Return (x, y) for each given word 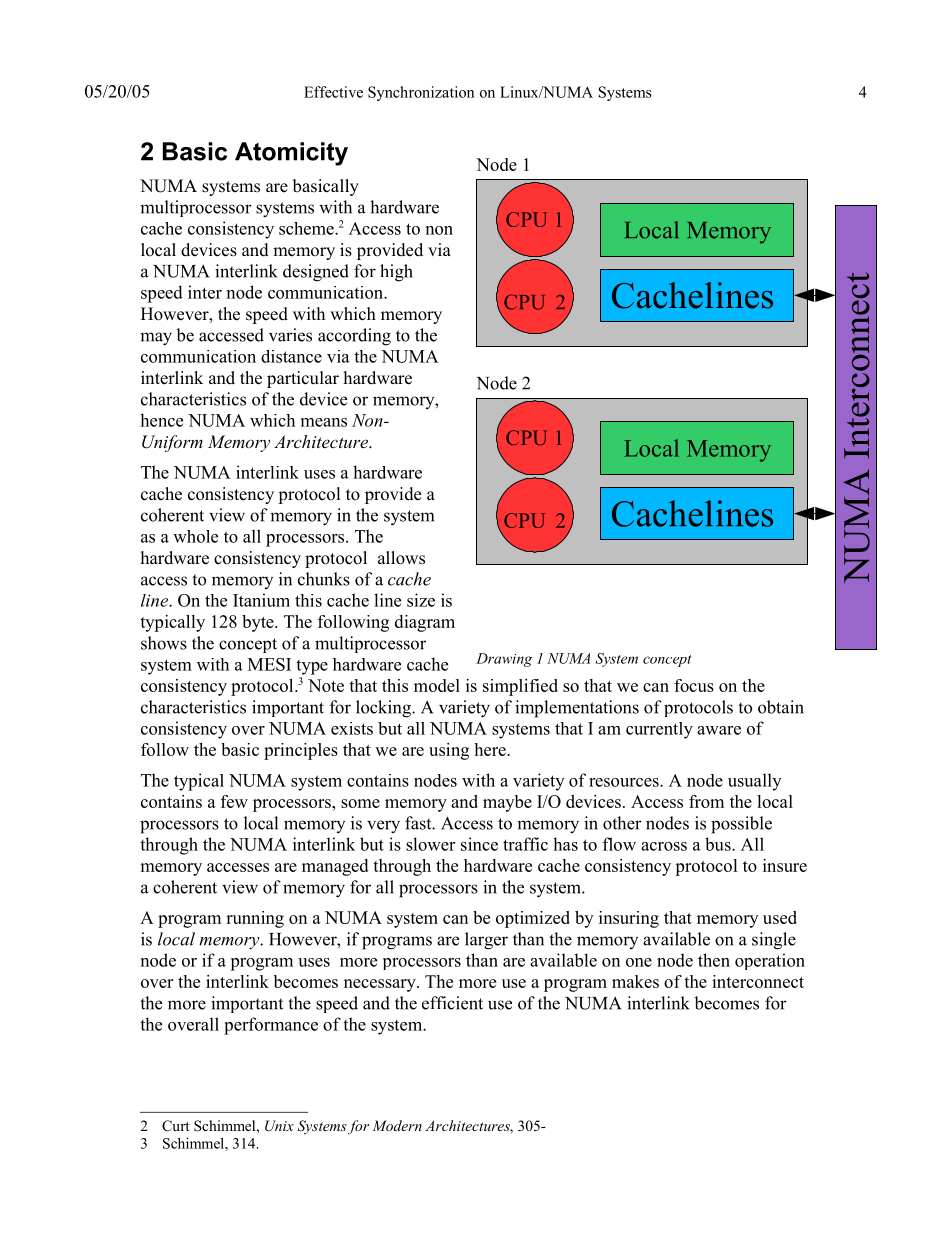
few (234, 801)
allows (401, 558)
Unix (279, 1126)
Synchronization (421, 93)
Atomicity (291, 154)
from (706, 801)
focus (694, 685)
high (396, 273)
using (449, 751)
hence (161, 420)
